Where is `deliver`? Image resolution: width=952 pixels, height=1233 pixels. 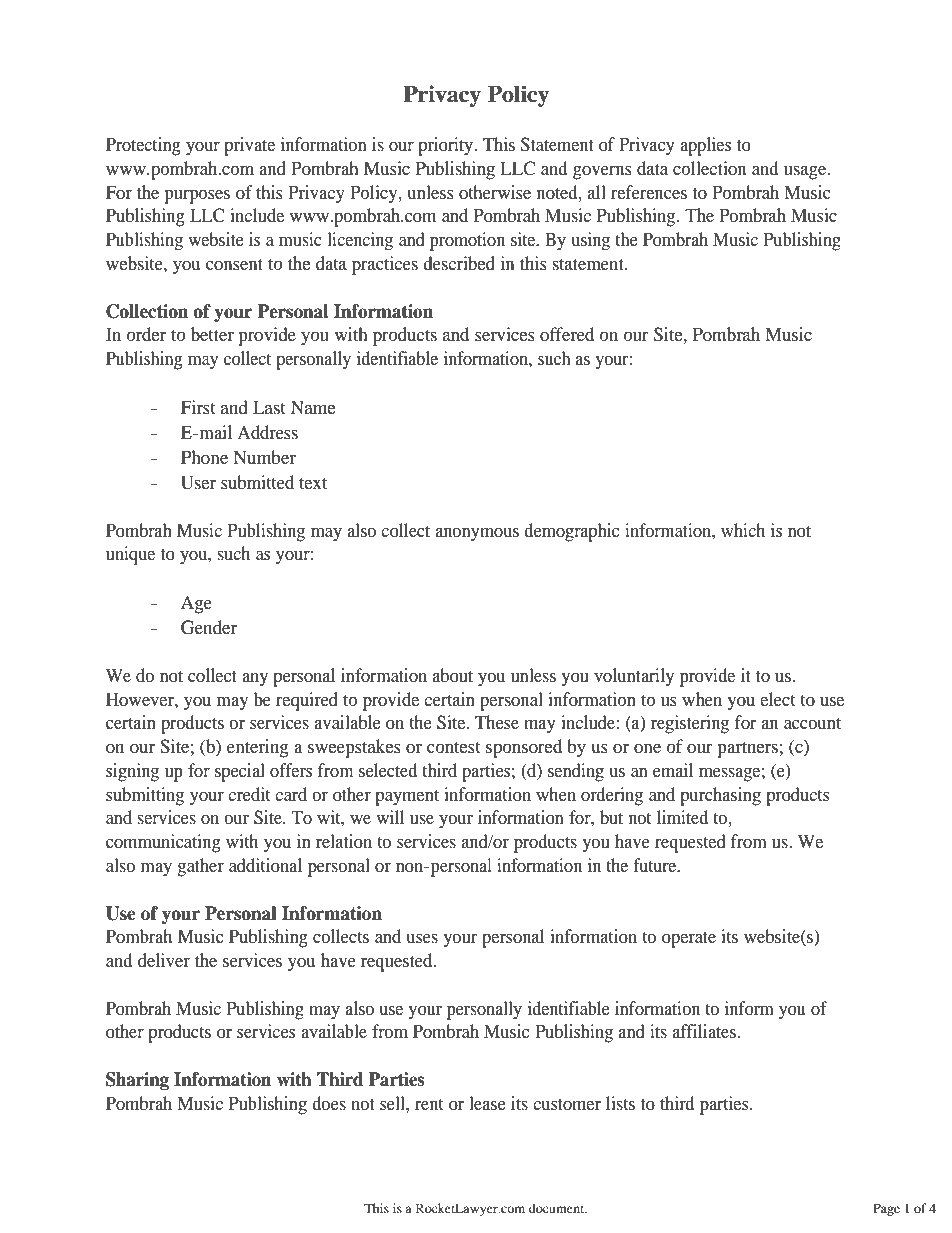
deliver is located at coordinates (164, 960).
